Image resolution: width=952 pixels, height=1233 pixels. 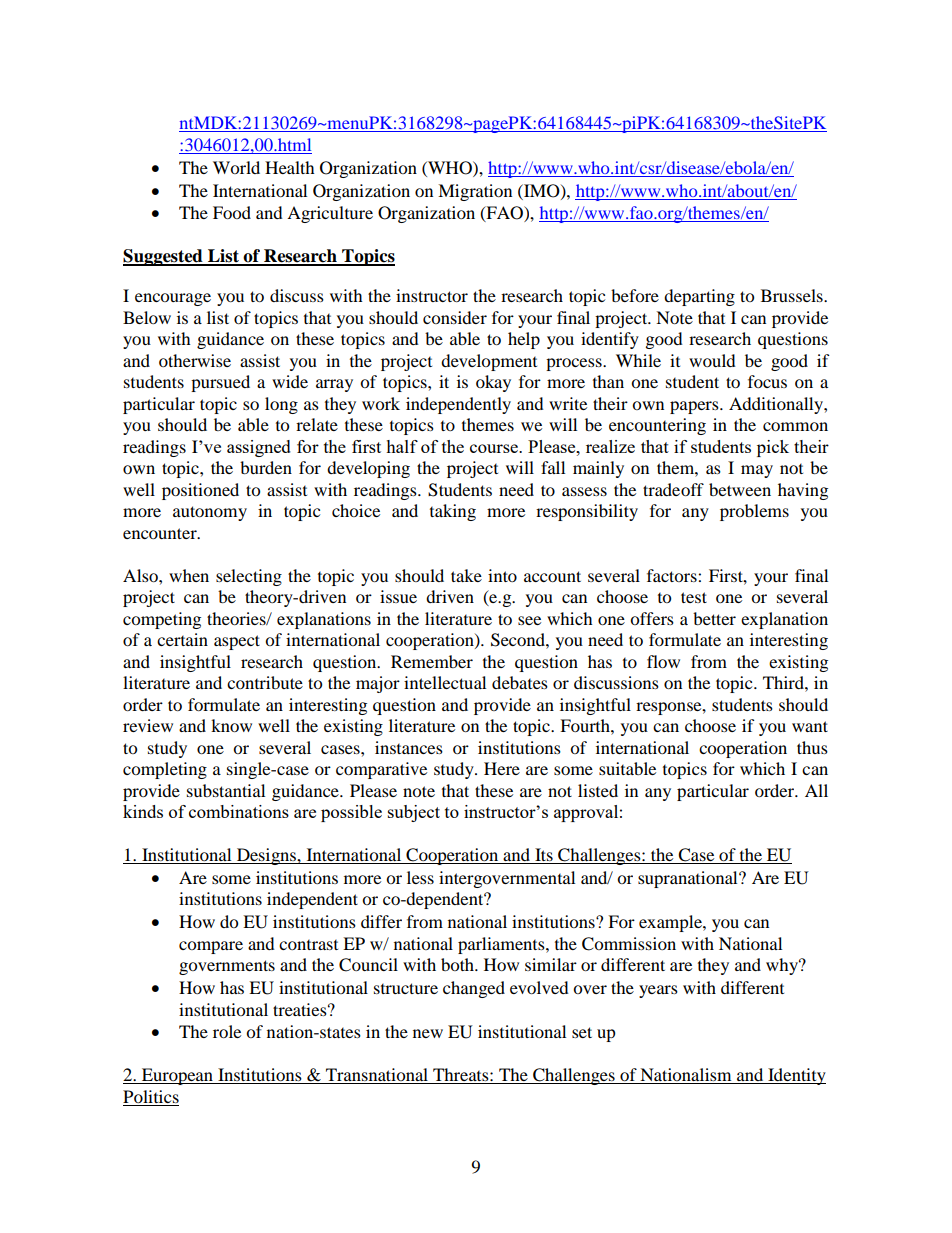 I want to click on European, so click(x=177, y=1076).
